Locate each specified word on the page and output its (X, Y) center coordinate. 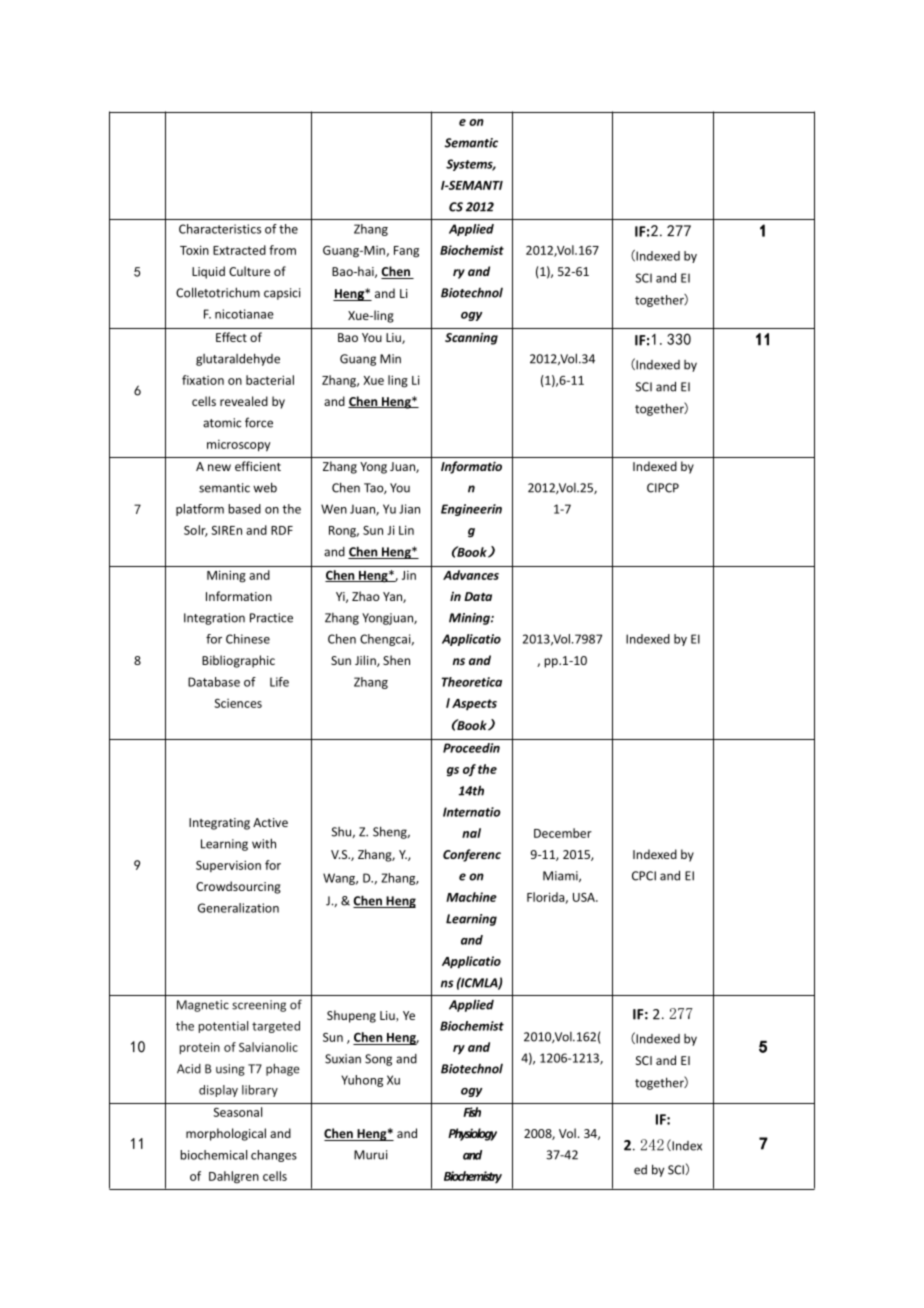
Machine (471, 897)
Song (378, 1060)
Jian (409, 509)
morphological (226, 1134)
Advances (471, 575)
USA (585, 897)
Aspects (474, 704)
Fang (406, 252)
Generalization (238, 908)
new (219, 467)
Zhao (366, 596)
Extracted (239, 250)
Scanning (471, 338)
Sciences (238, 703)
